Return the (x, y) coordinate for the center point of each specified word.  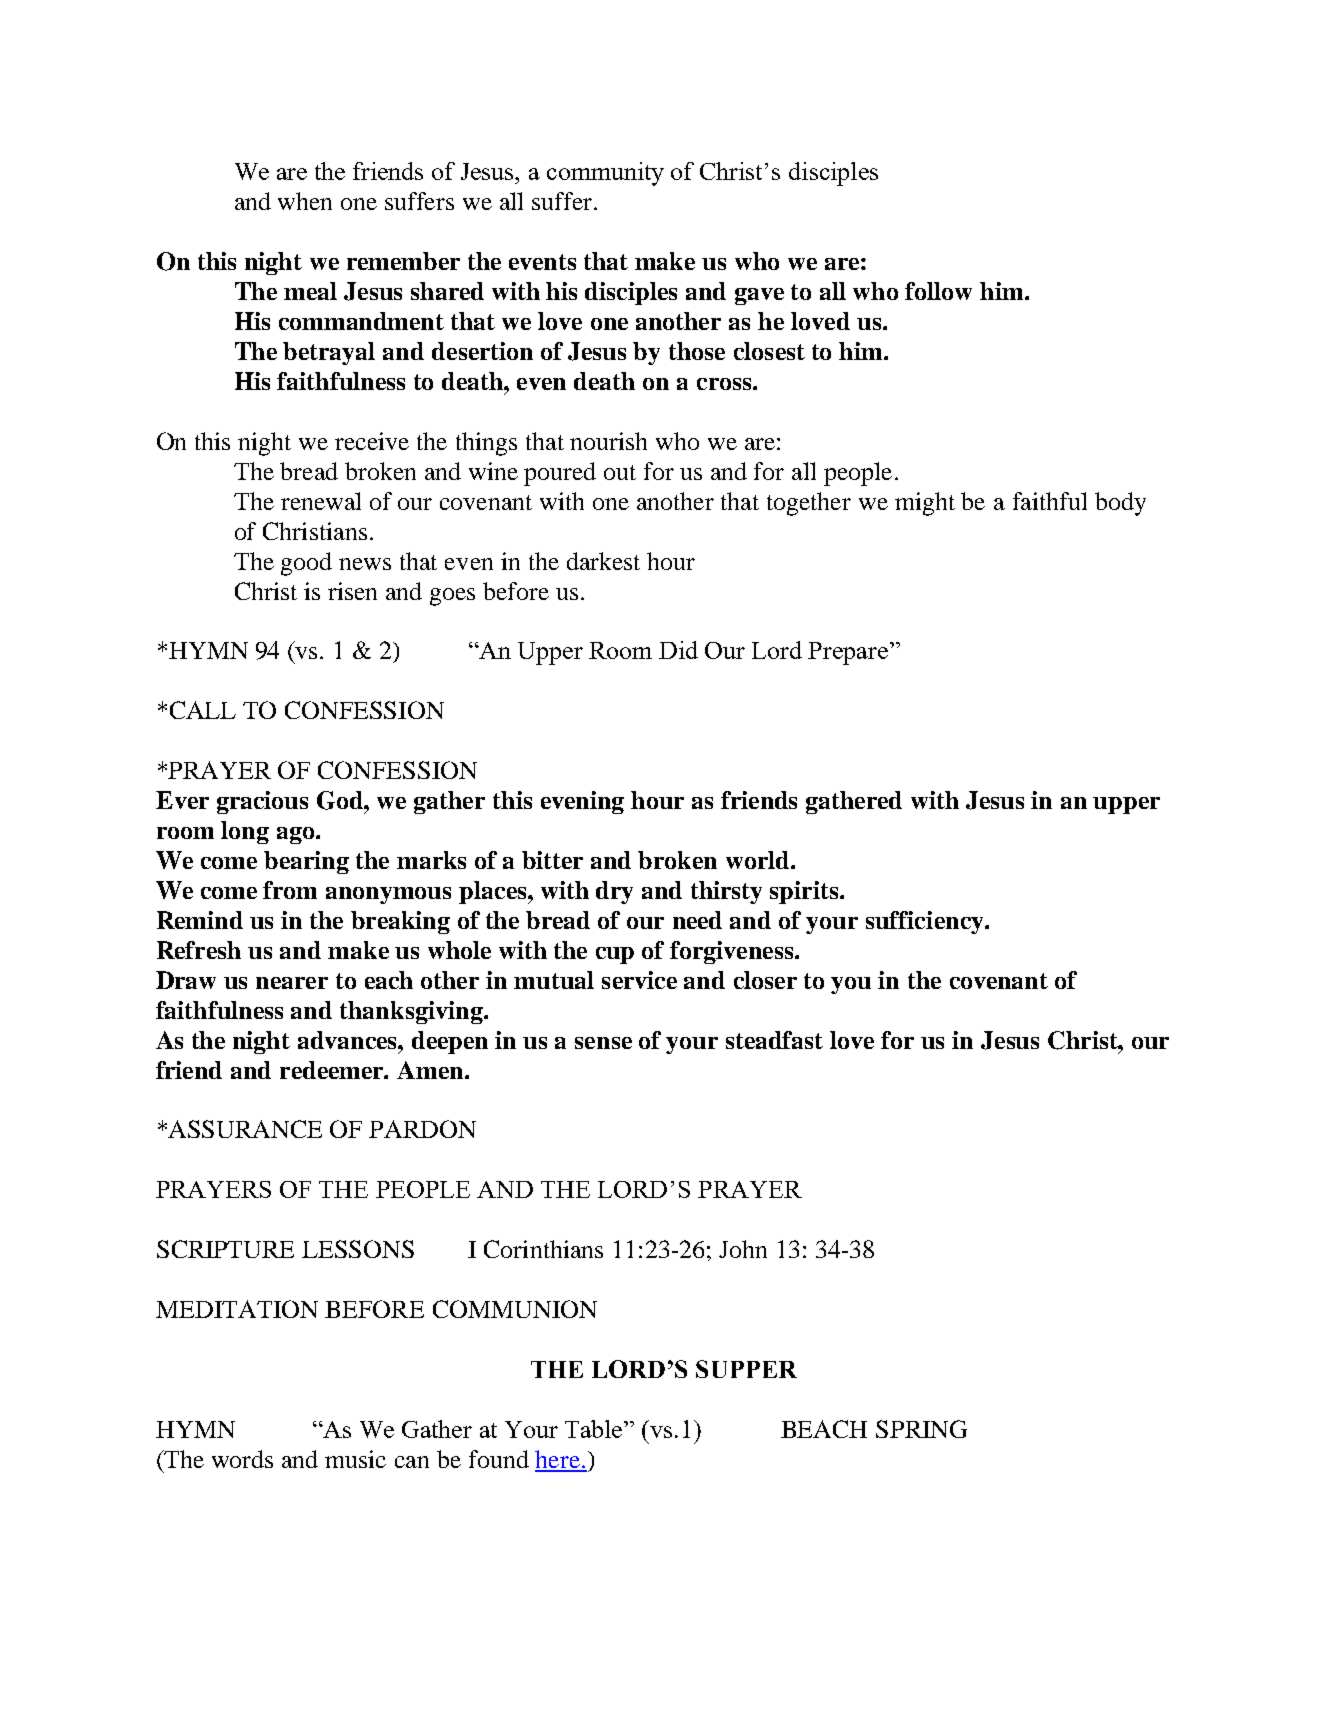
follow (938, 291)
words (242, 1459)
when (305, 201)
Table (595, 1429)
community (605, 174)
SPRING (921, 1429)
